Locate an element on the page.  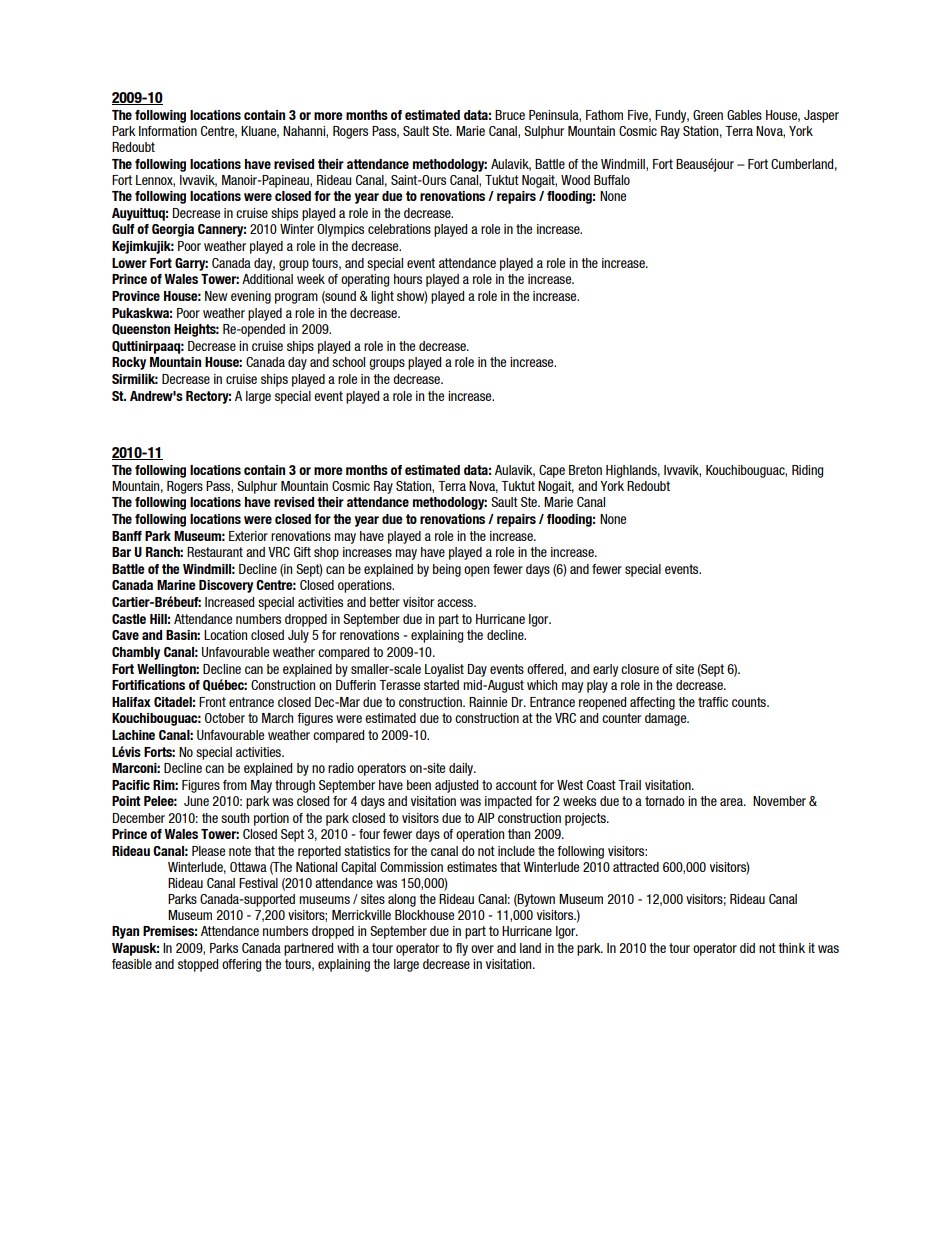
Gables is located at coordinates (744, 115).
